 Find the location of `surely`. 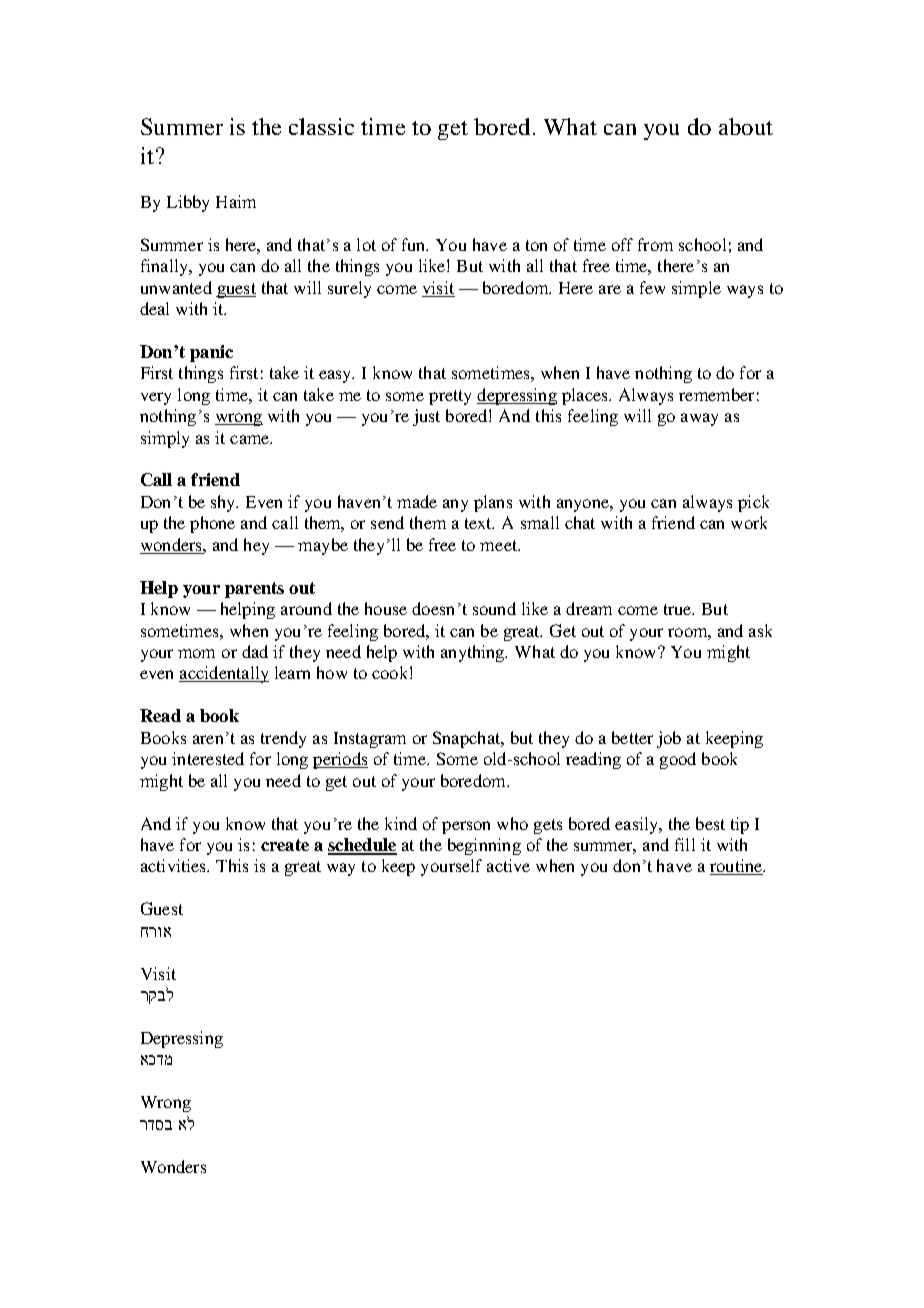

surely is located at coordinates (349, 289).
